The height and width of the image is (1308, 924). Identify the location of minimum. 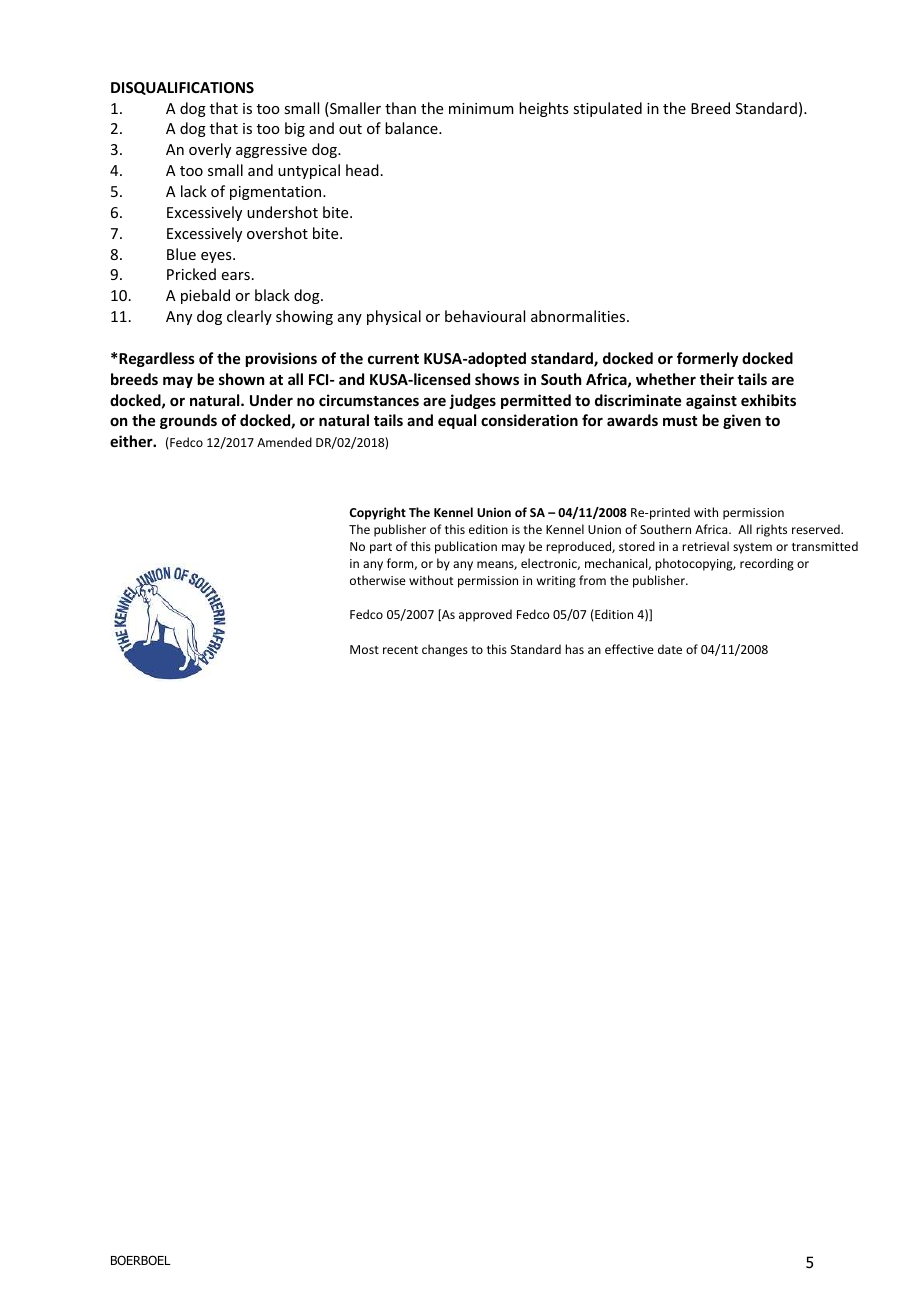
(481, 108).
